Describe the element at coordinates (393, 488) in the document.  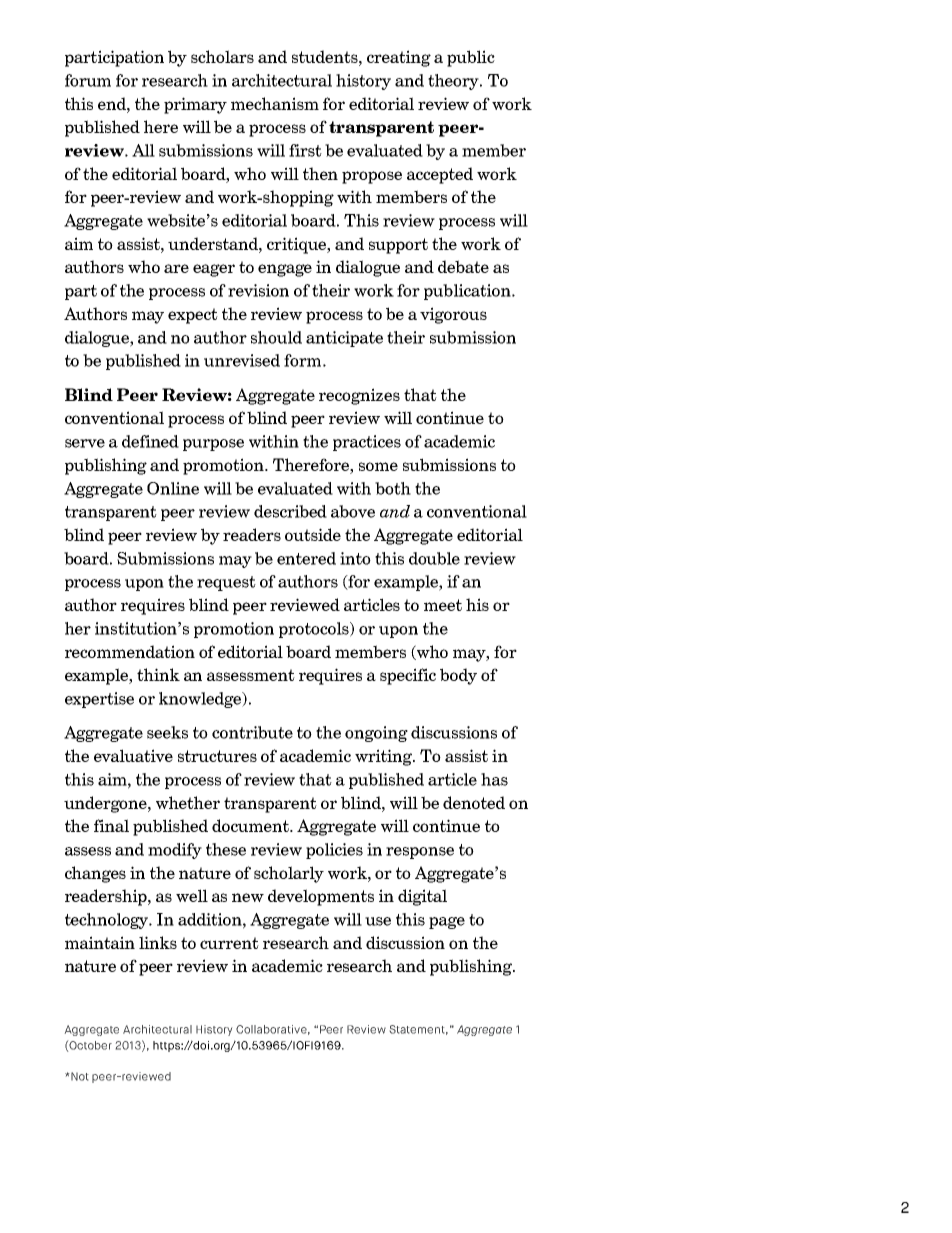
I see `both` at that location.
